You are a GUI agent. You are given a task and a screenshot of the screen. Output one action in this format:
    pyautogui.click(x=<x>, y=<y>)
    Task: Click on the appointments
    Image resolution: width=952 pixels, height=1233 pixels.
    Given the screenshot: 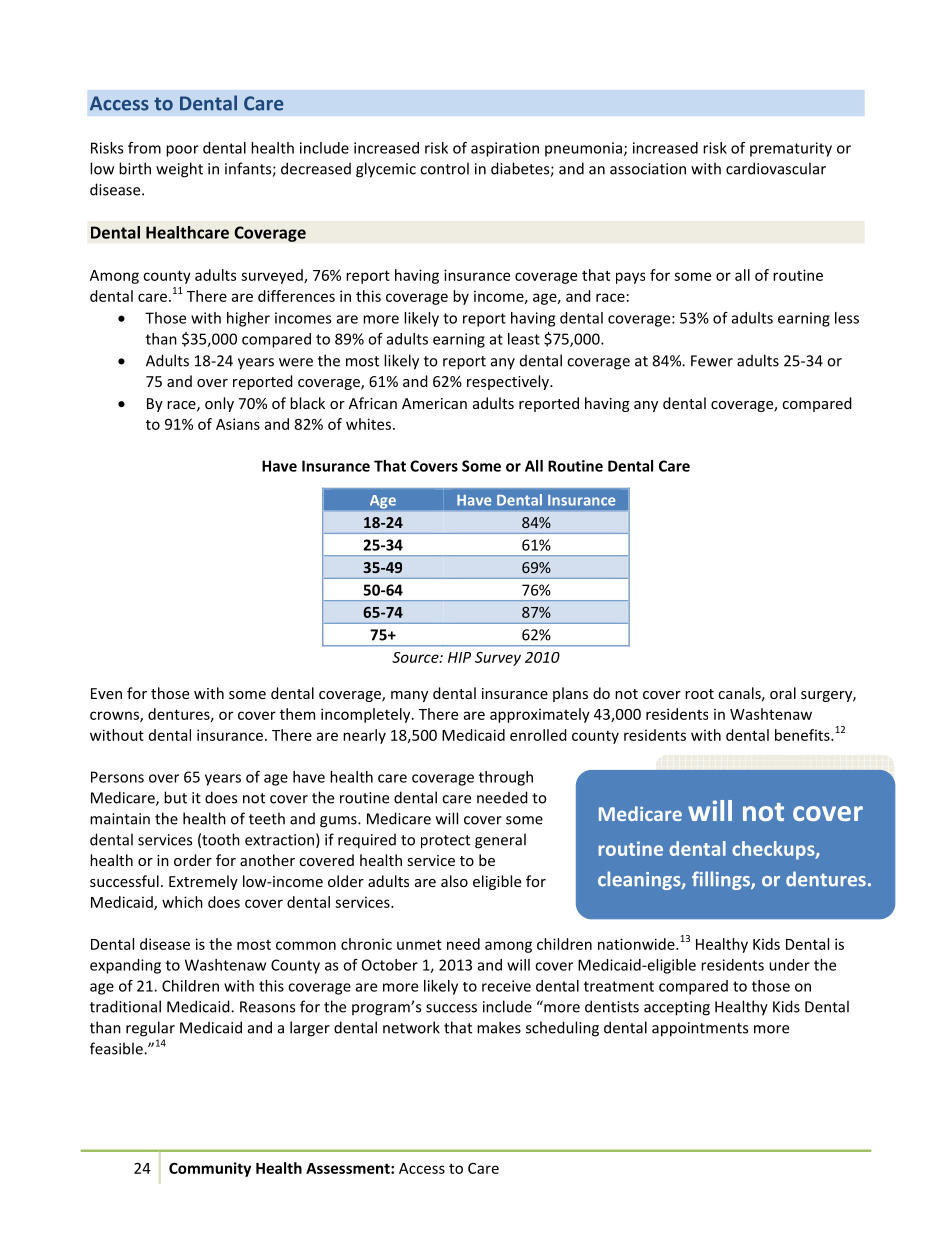 What is the action you would take?
    pyautogui.click(x=700, y=1029)
